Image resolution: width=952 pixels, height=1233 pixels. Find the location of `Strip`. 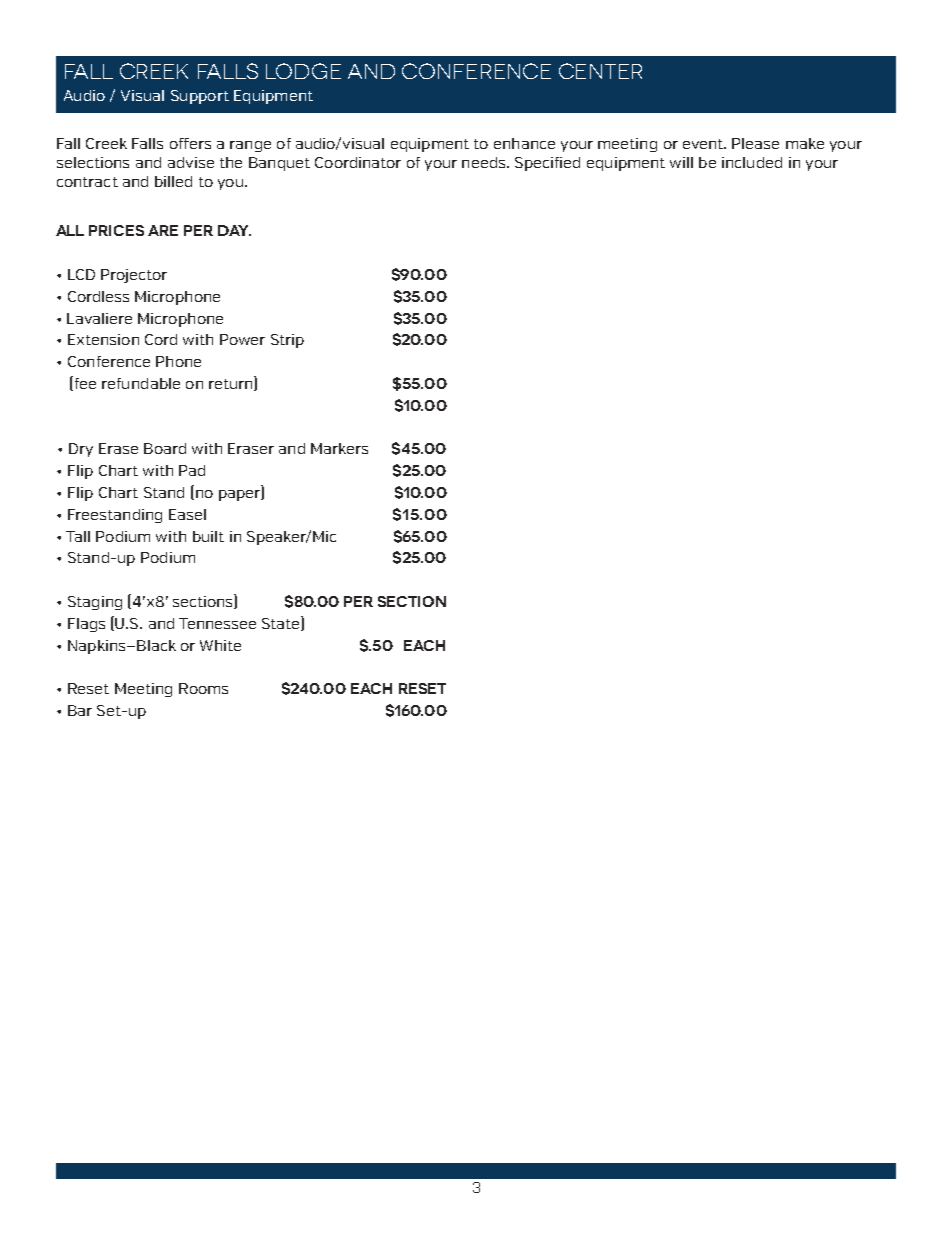

Strip is located at coordinates (287, 341).
